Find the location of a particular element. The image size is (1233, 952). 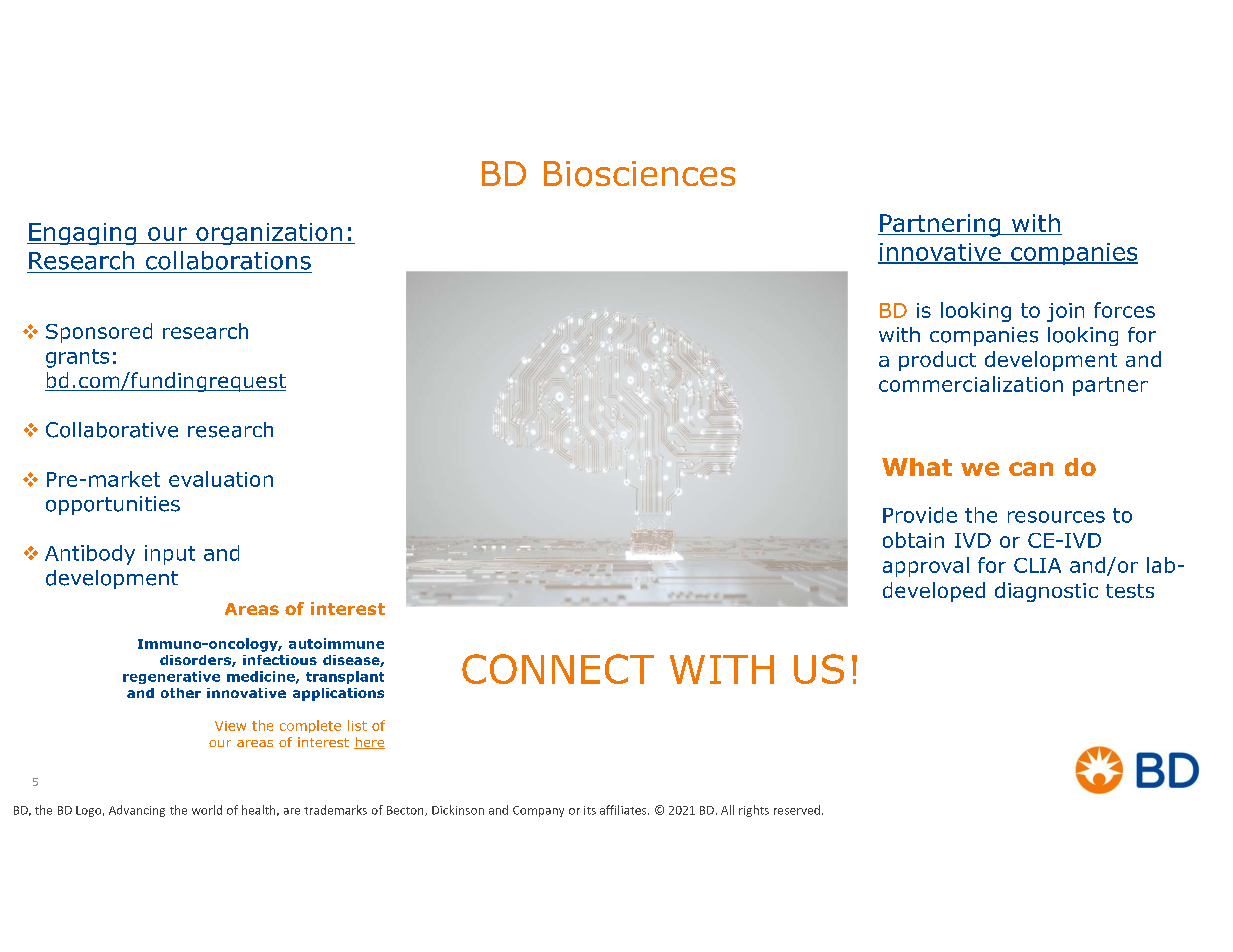

input is located at coordinates (170, 555).
